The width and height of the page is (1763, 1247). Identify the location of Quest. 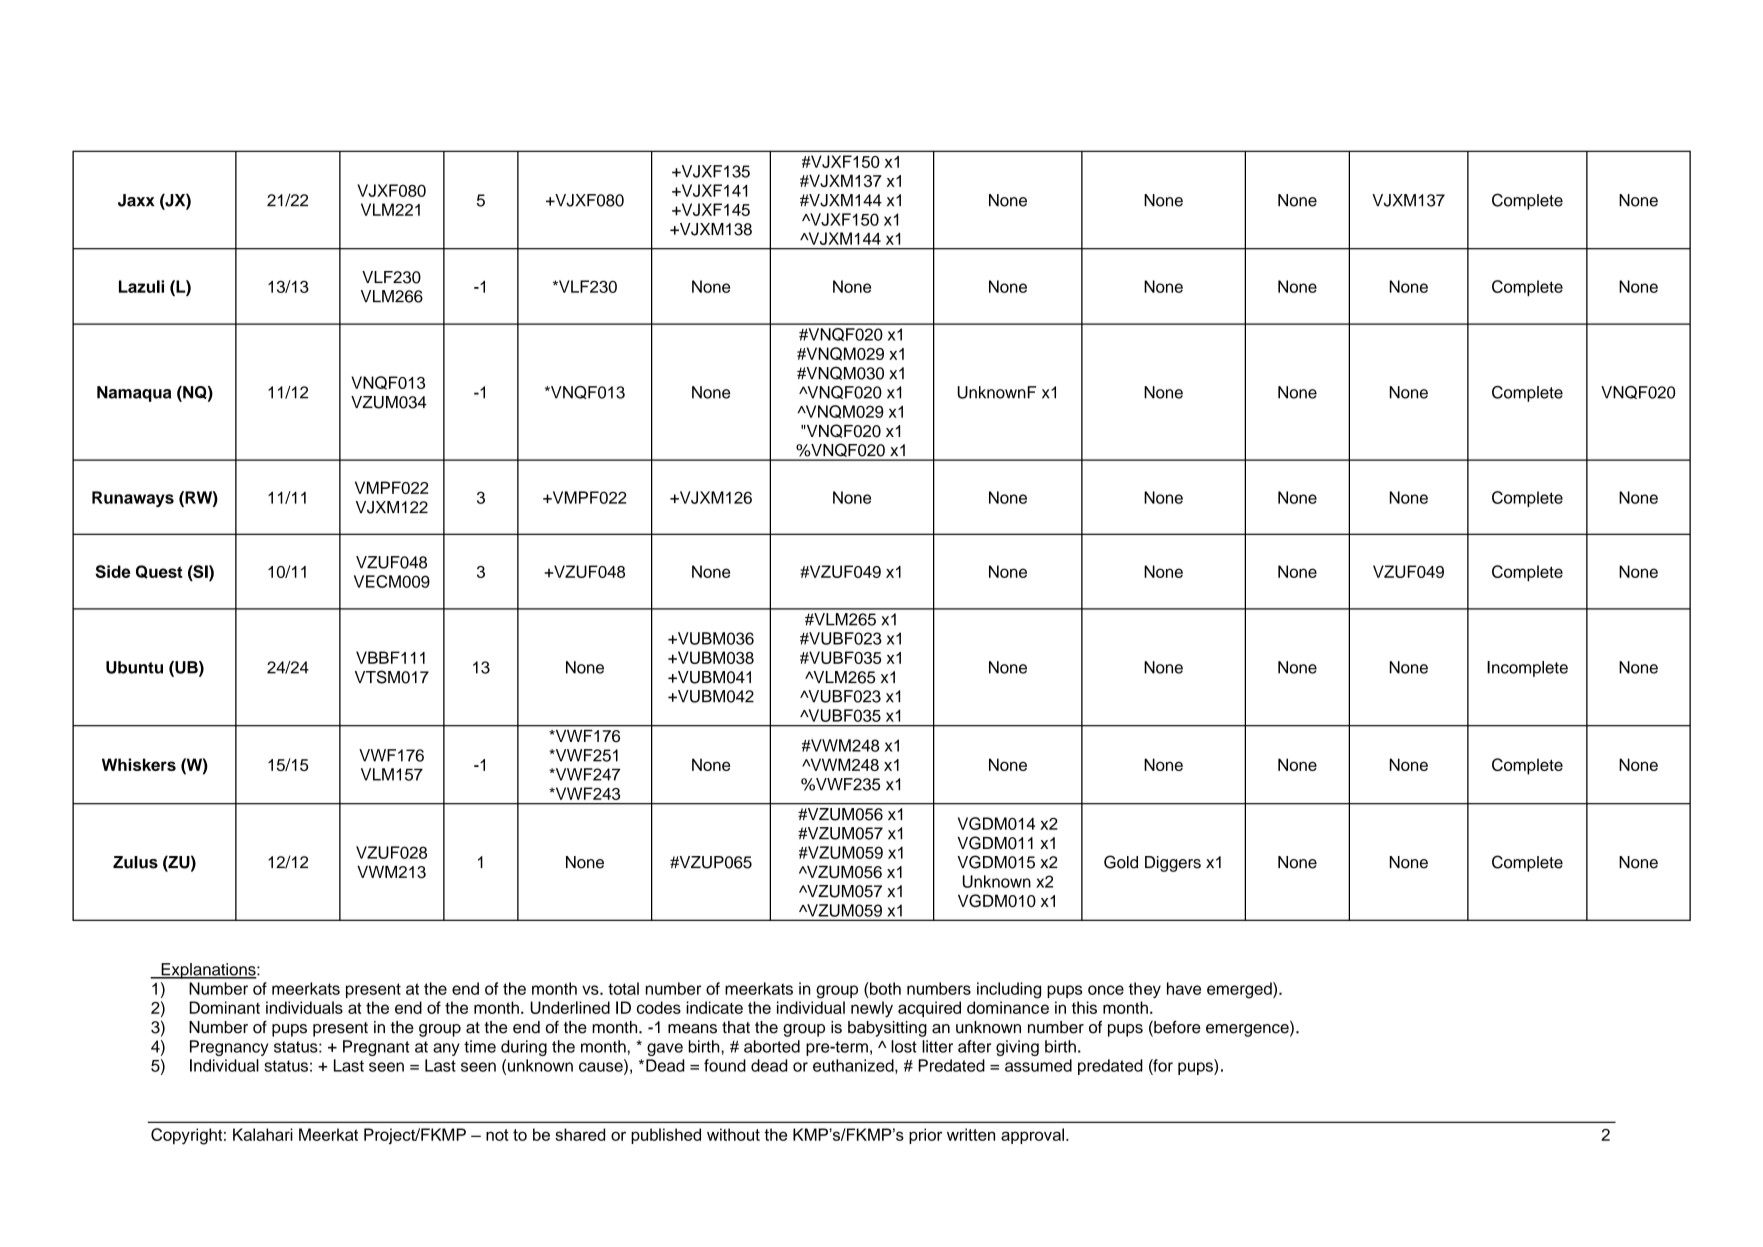
(159, 572).
